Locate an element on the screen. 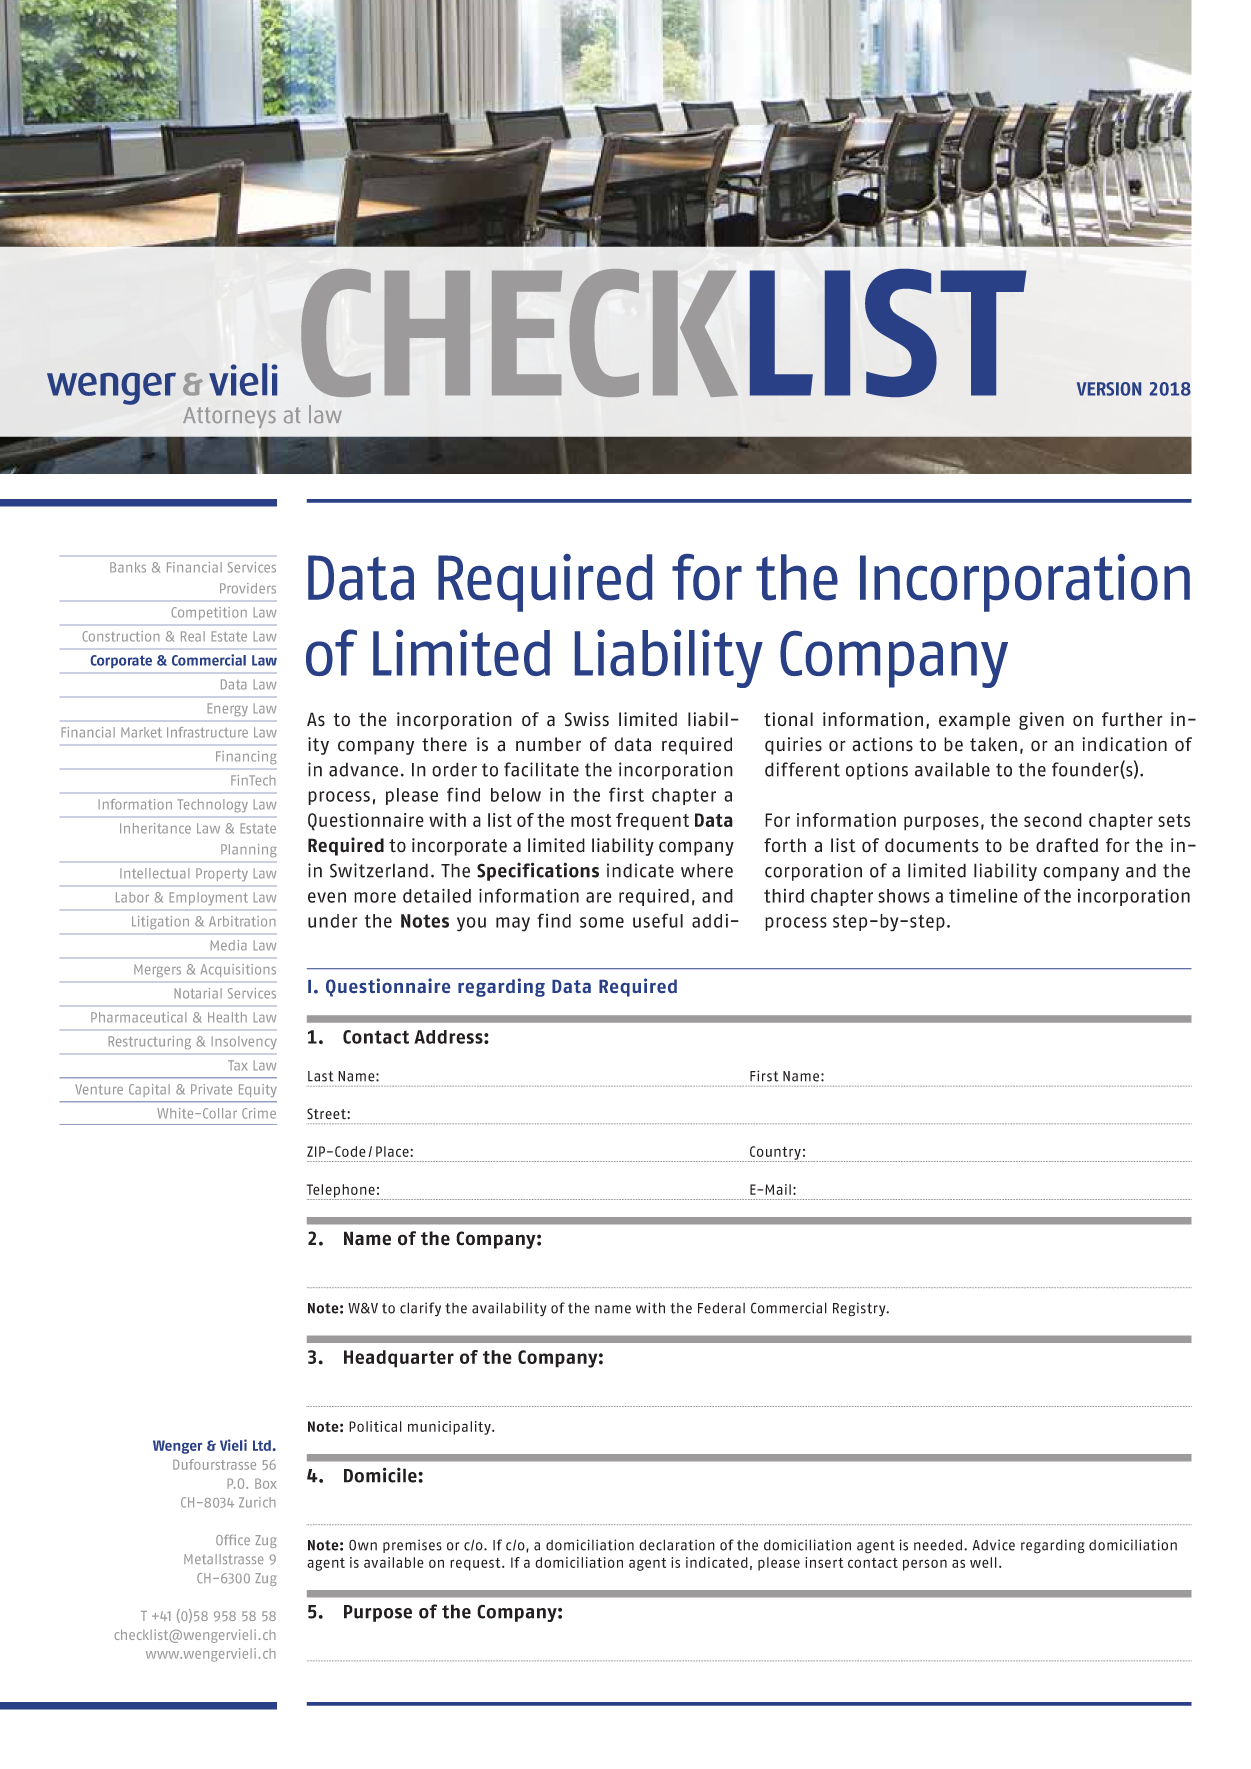 This screenshot has height=1769, width=1251. VERSION is located at coordinates (1109, 389).
